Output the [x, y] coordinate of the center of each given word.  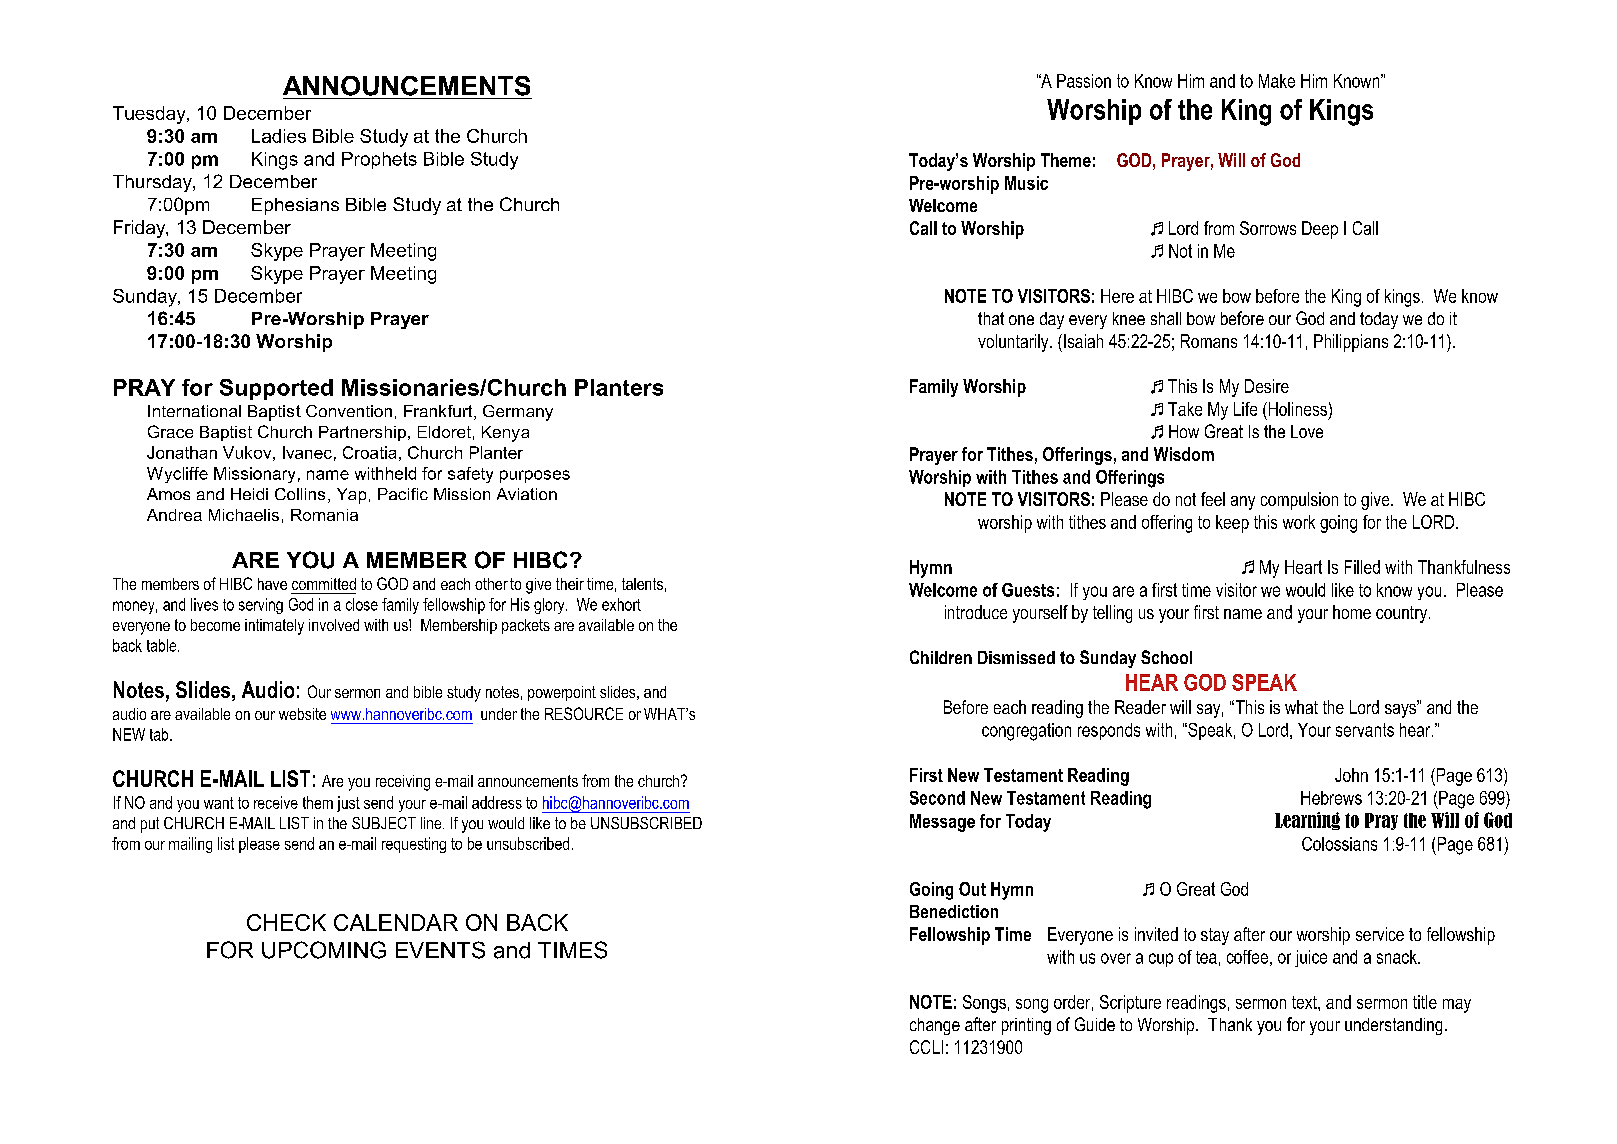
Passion [1084, 81]
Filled [1362, 567]
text [1305, 1002]
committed [324, 584]
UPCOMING [324, 950]
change [935, 1026]
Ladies [279, 136]
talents [642, 584]
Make [1277, 81]
